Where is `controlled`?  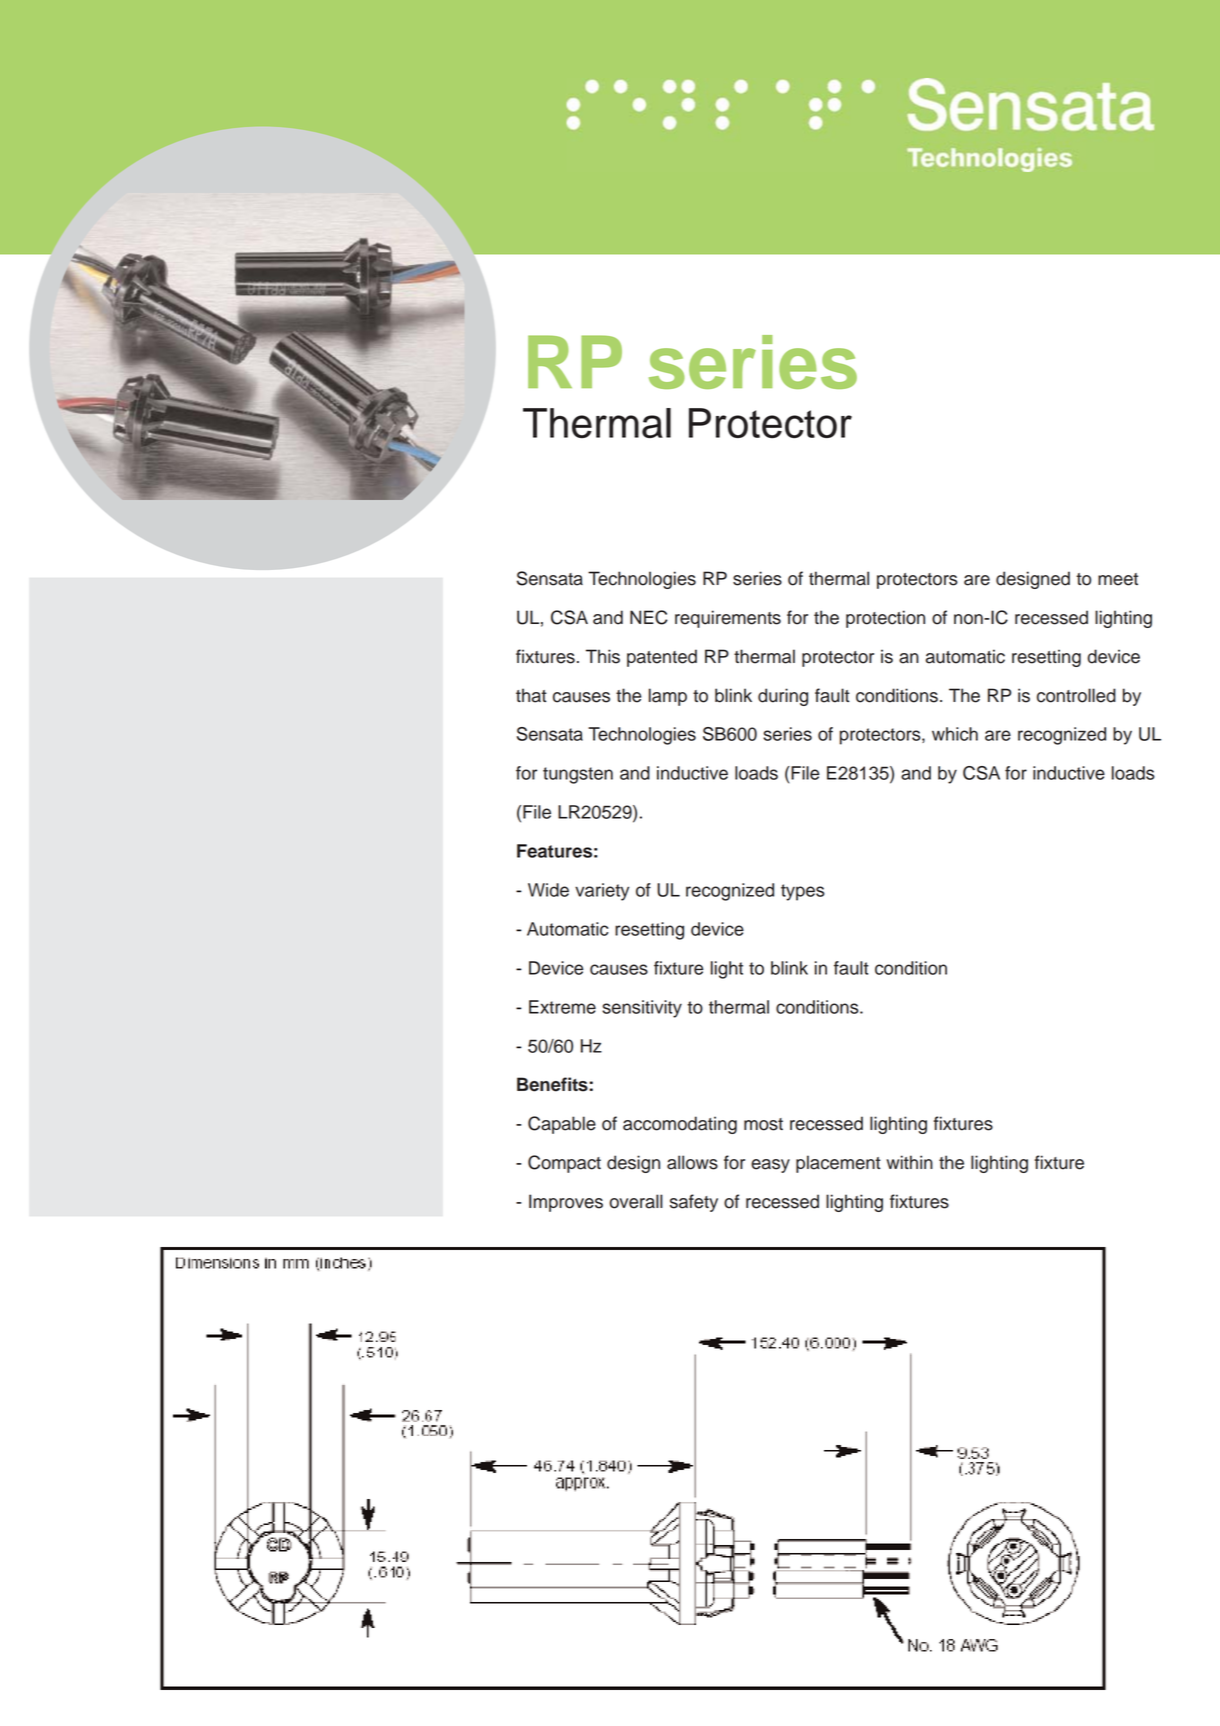 controlled is located at coordinates (1076, 695).
